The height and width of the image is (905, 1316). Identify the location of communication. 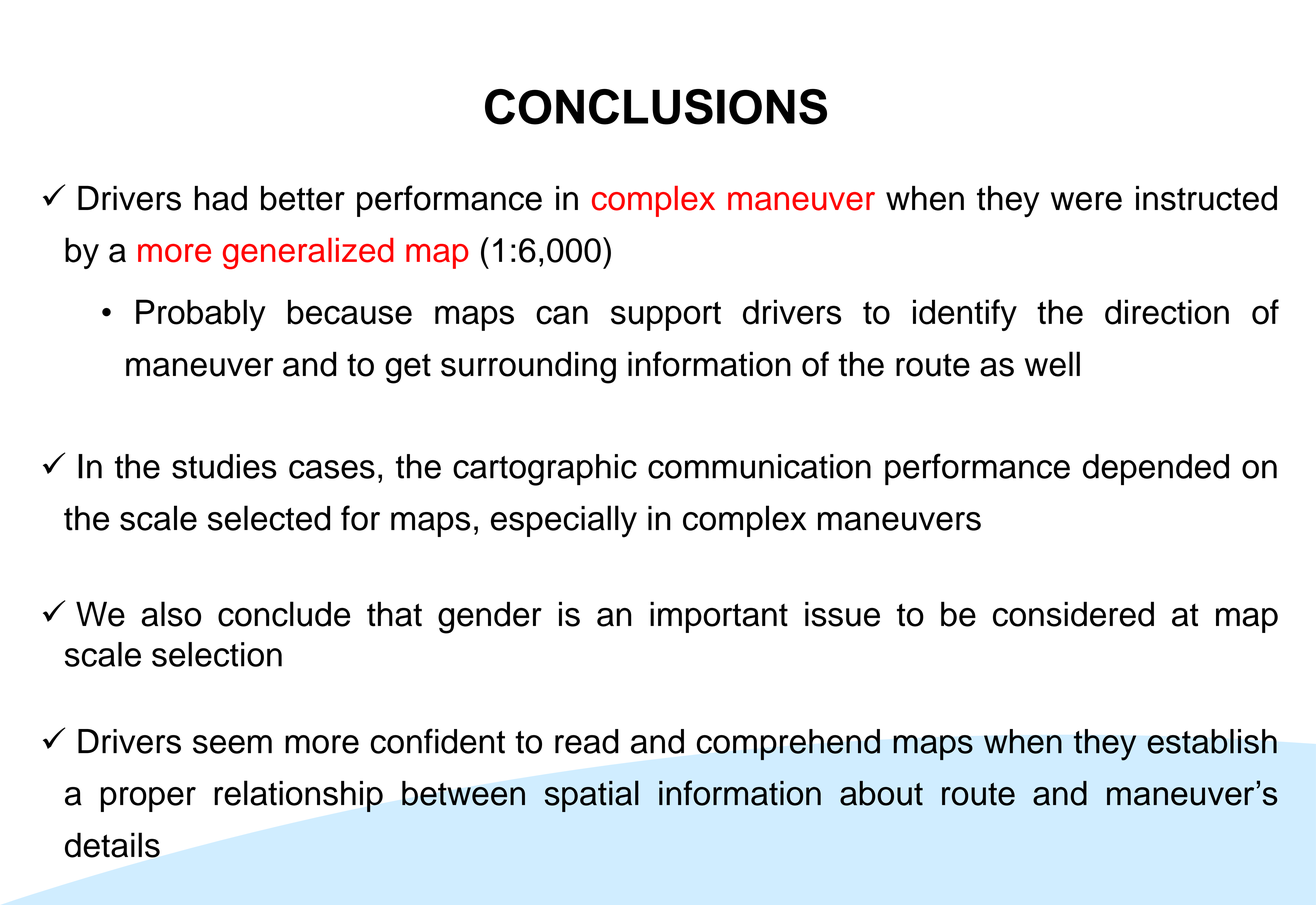
(759, 466).
